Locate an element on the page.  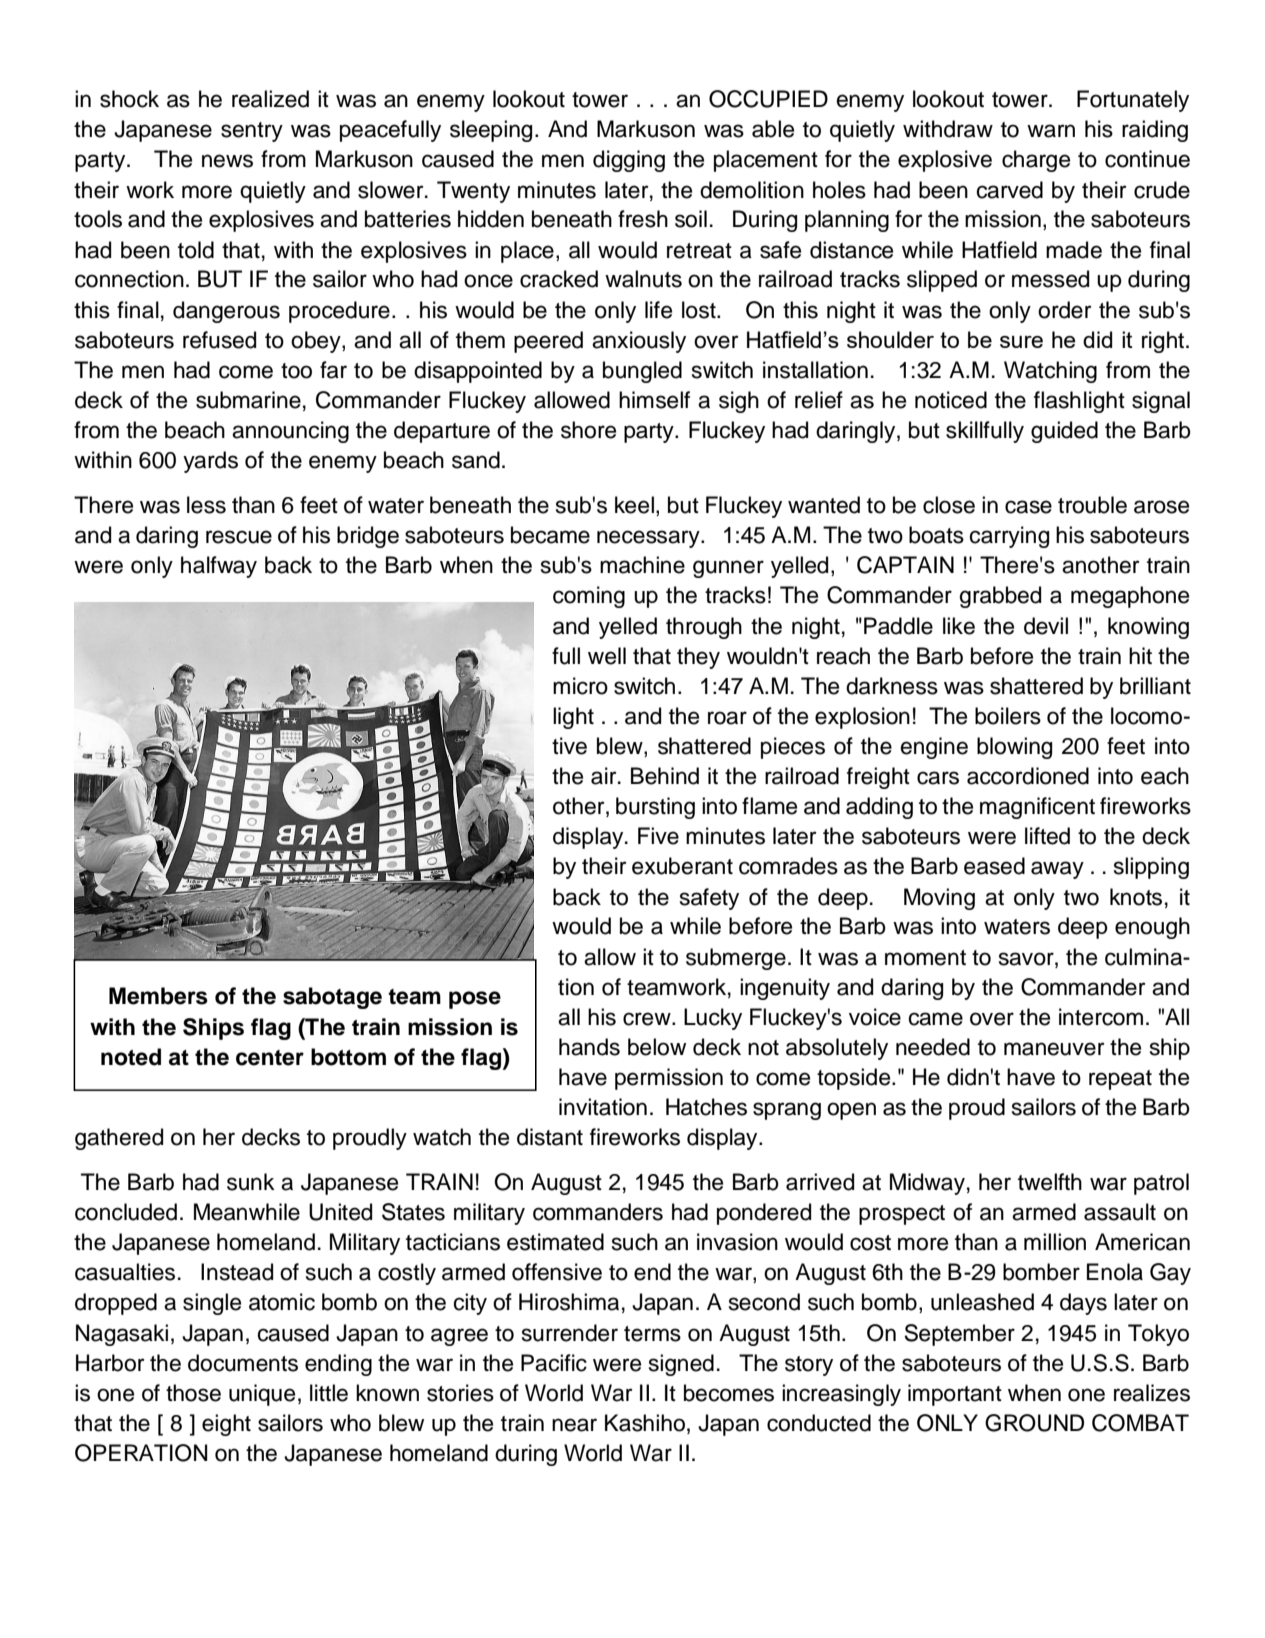
air is located at coordinates (605, 776).
